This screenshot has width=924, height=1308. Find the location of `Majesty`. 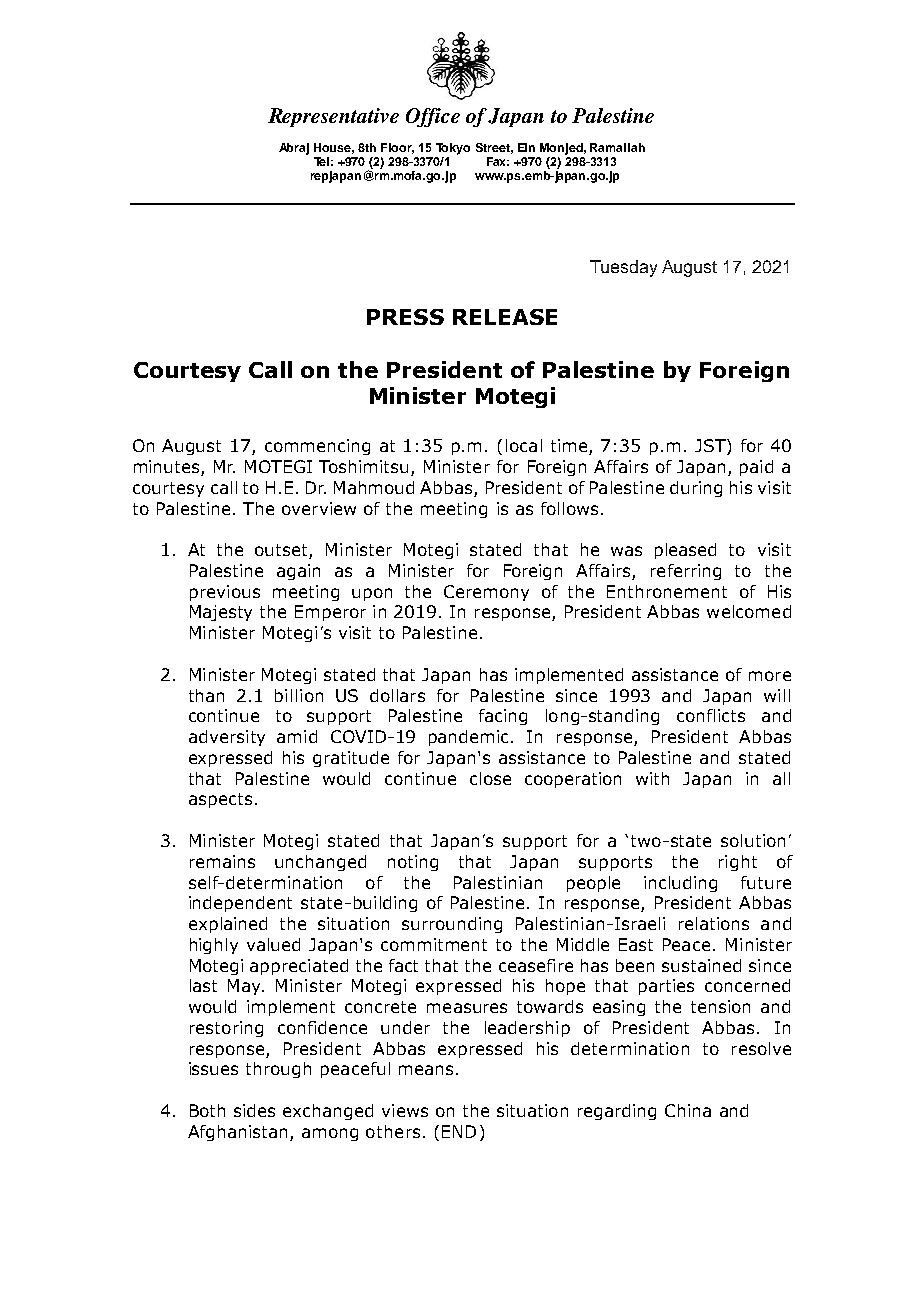

Majesty is located at coordinates (221, 613).
